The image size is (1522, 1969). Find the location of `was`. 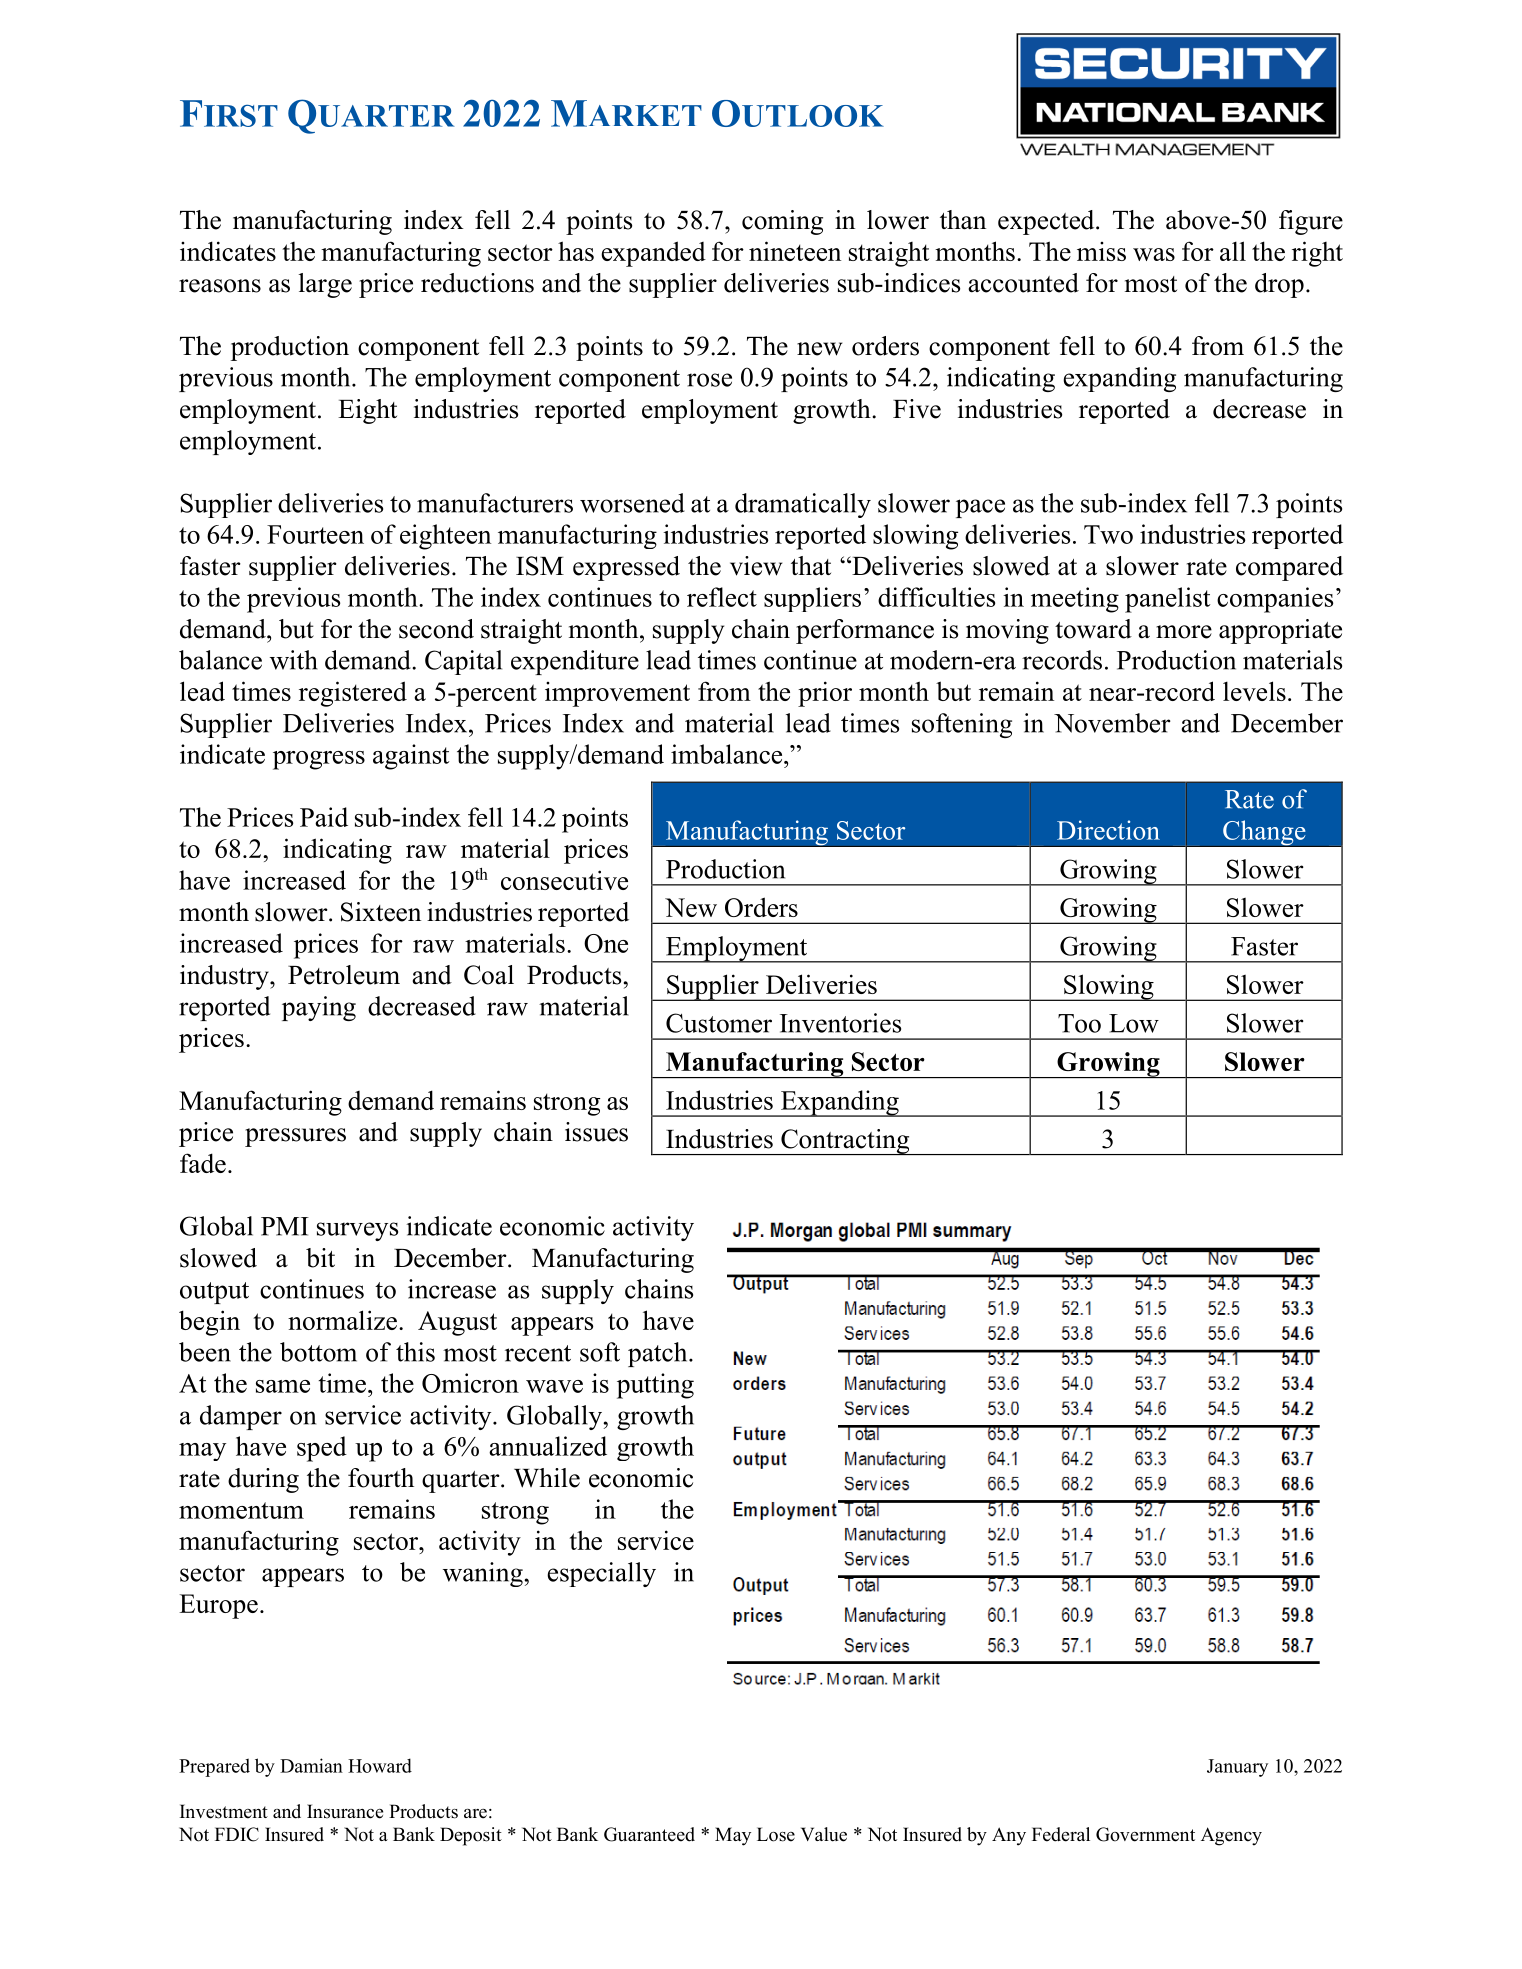

was is located at coordinates (1154, 254).
